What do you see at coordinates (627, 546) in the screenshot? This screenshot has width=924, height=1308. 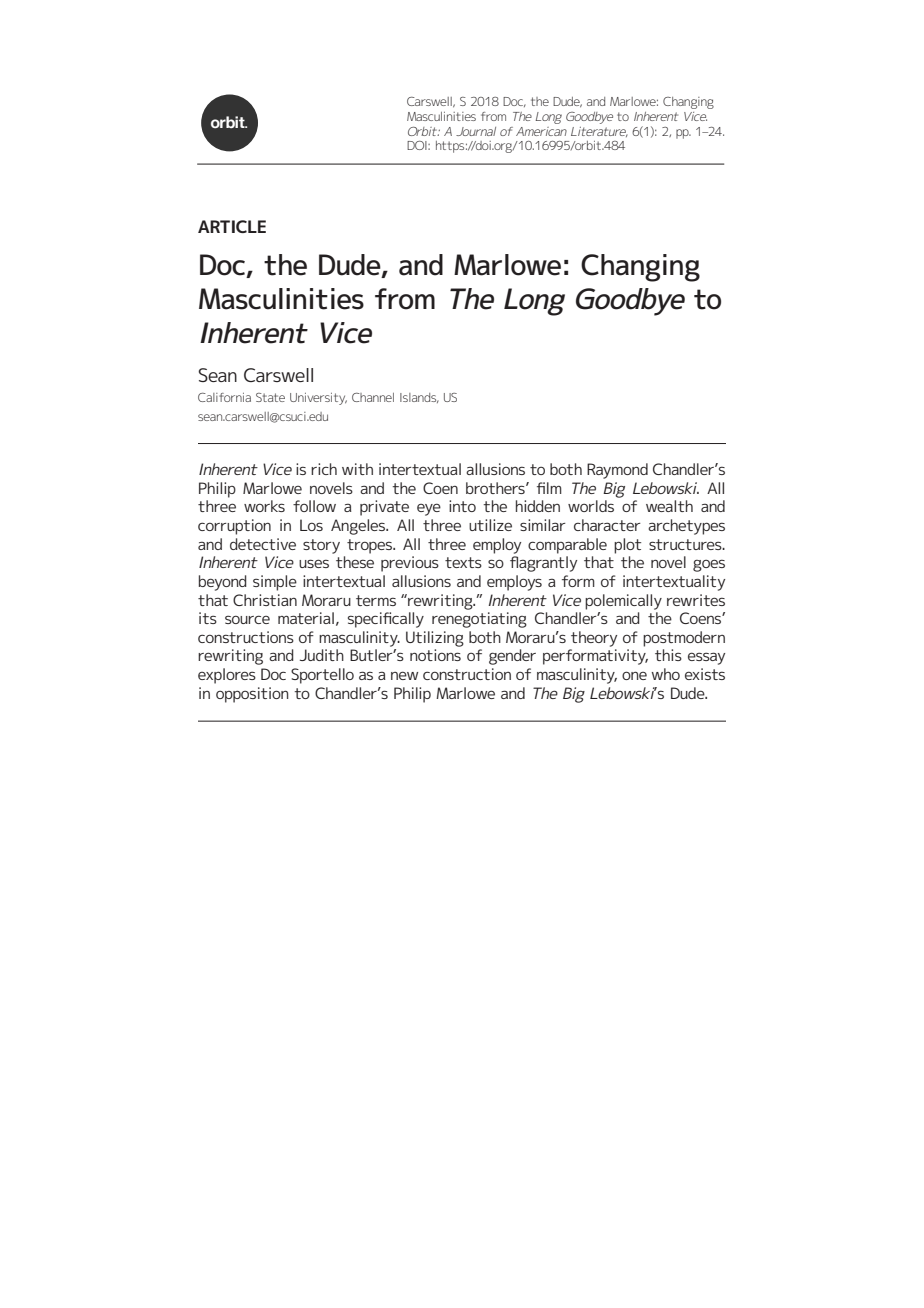 I see `plot` at bounding box center [627, 546].
